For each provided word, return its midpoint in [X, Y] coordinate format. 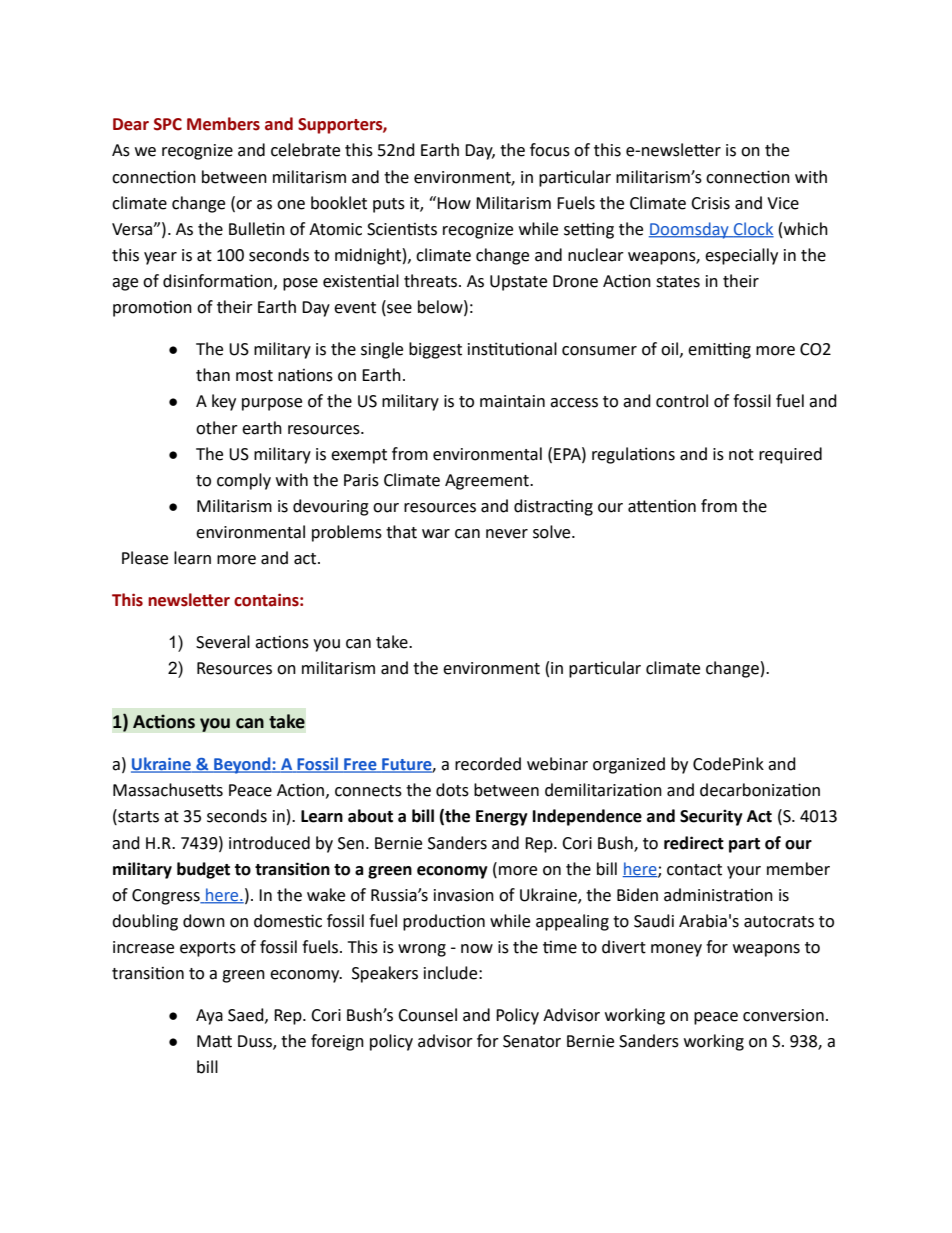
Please [145, 558]
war [436, 534]
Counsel [427, 1015]
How [454, 203]
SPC [168, 124]
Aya [209, 1017]
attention [662, 506]
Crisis [710, 203]
